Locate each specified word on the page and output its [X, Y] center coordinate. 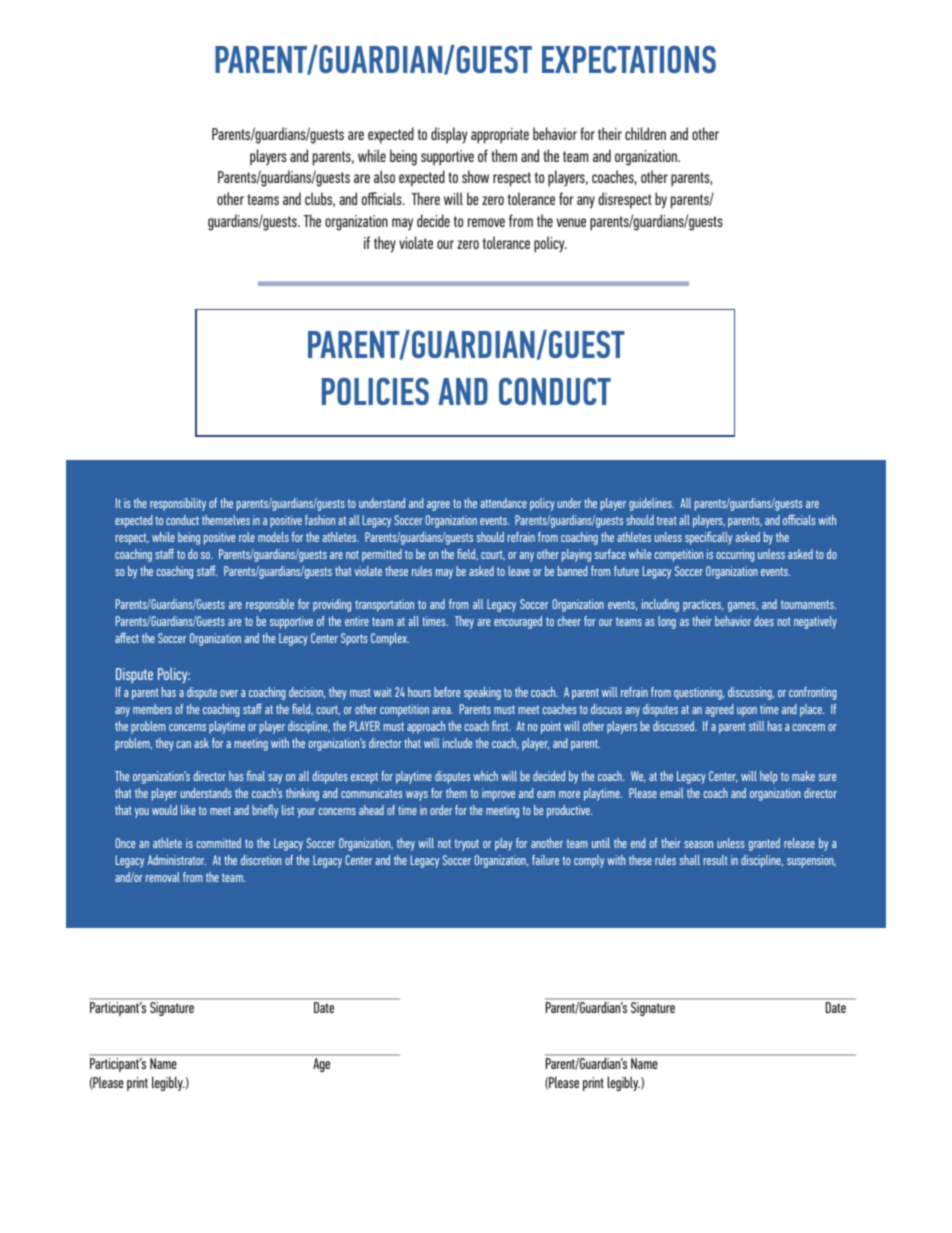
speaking [482, 693]
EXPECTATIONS [629, 59]
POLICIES [375, 391]
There [426, 198]
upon [747, 712]
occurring [735, 555]
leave [519, 571]
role [247, 537]
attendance [503, 503]
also [384, 176]
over [229, 693]
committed [219, 843]
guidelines [651, 504]
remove [486, 222]
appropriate [500, 136]
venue [571, 222]
